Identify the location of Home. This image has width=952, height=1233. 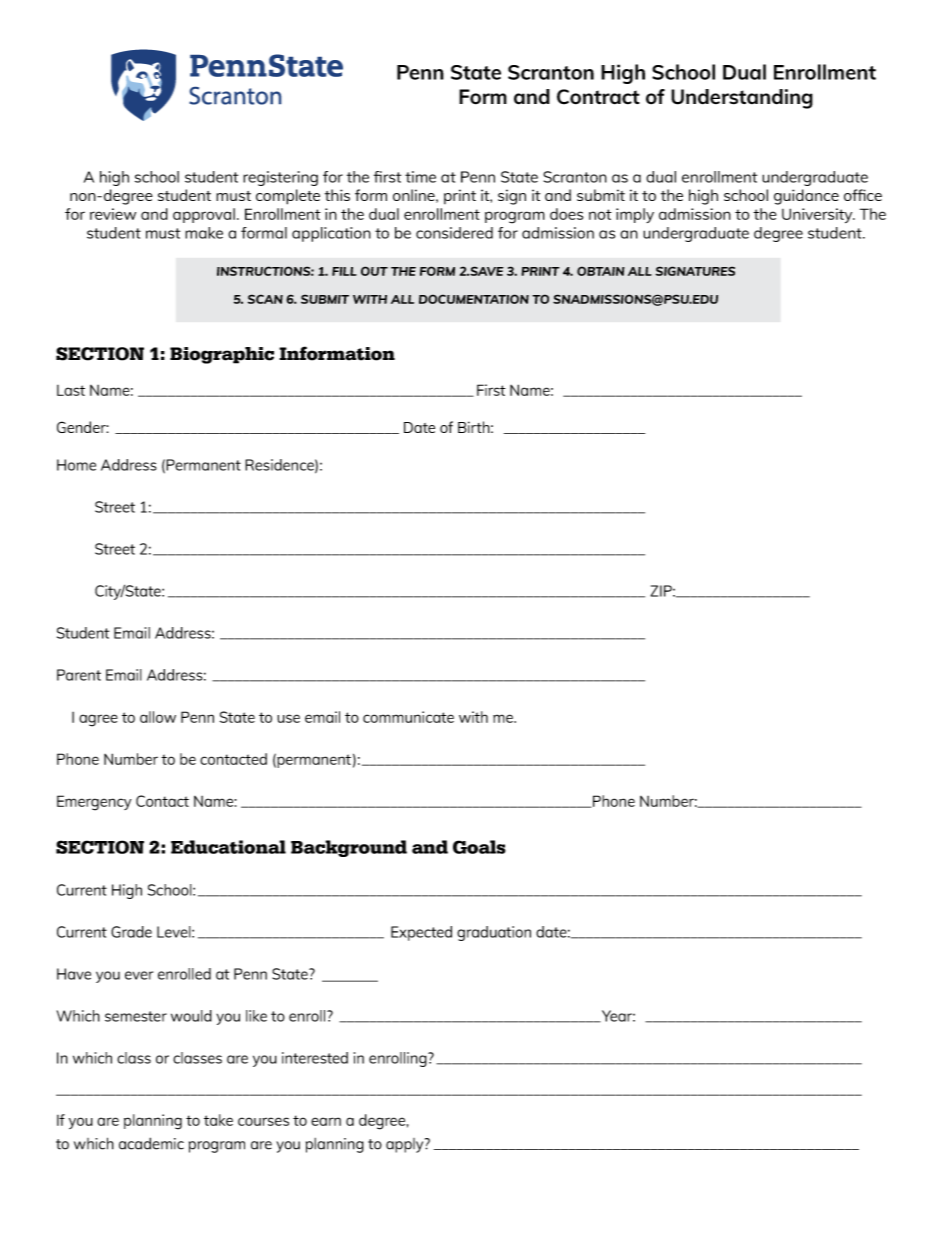
(76, 465).
